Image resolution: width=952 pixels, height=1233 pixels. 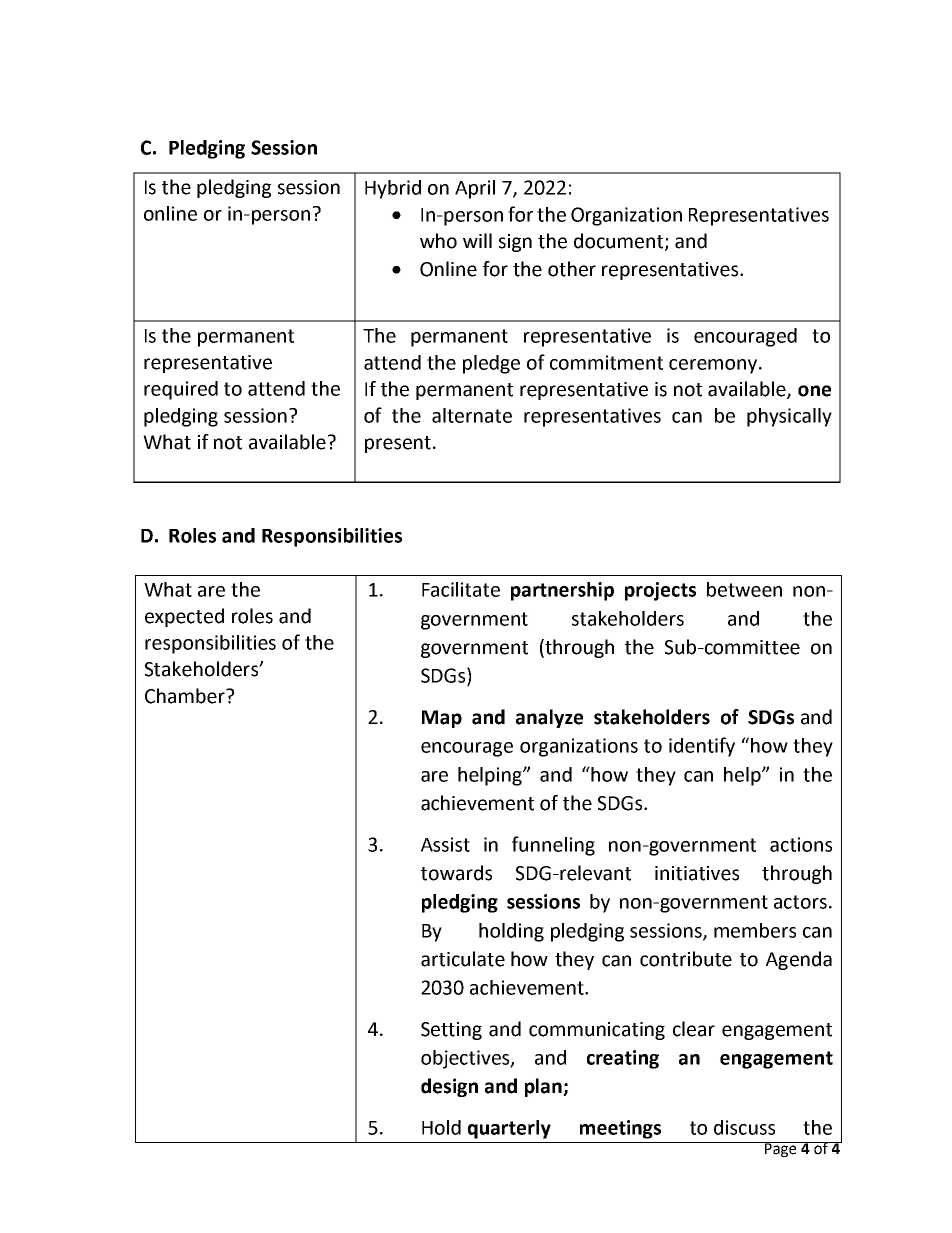 What do you see at coordinates (789, 417) in the page?
I see `physically` at bounding box center [789, 417].
